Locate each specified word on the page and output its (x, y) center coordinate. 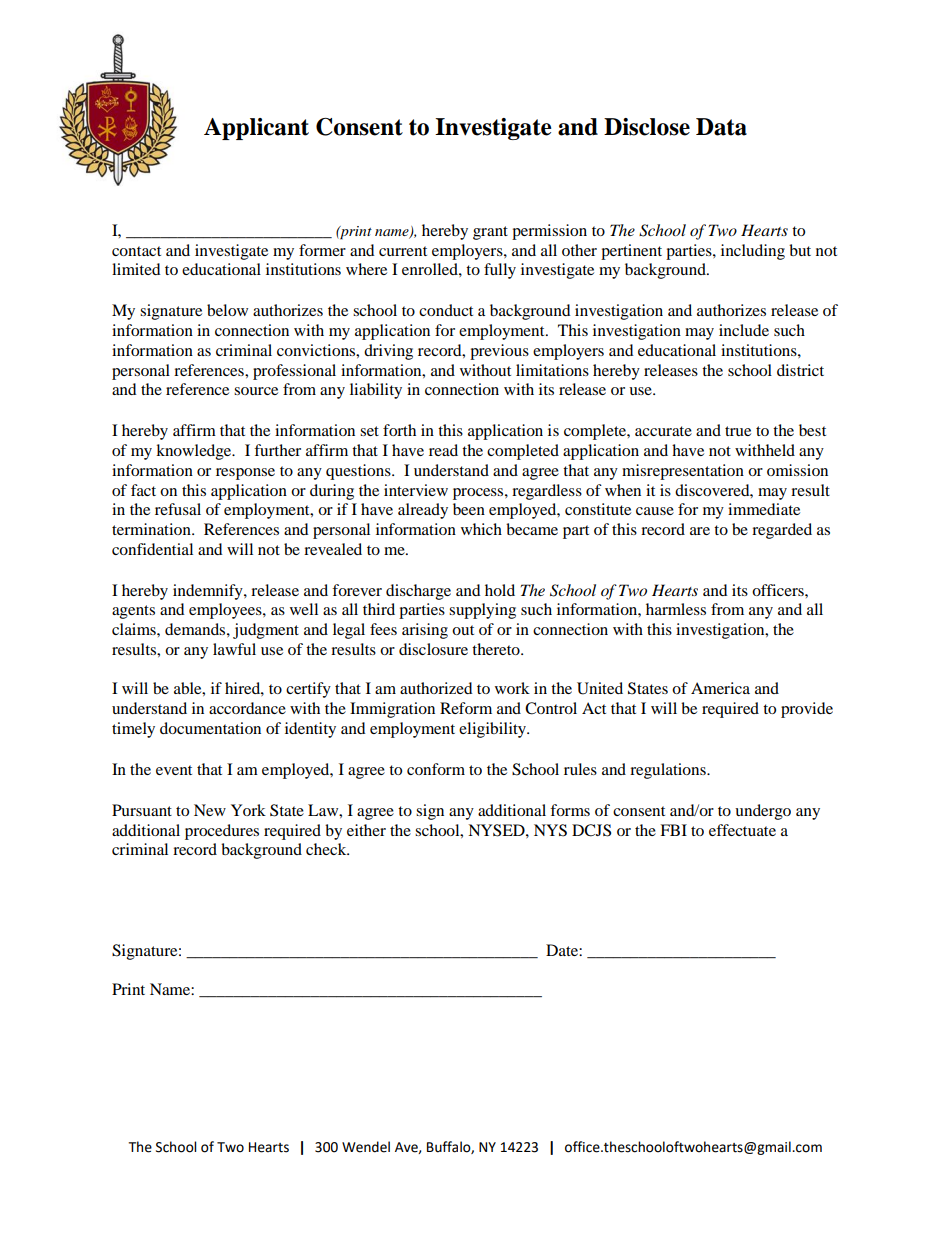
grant (490, 233)
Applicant (256, 129)
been (469, 509)
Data (721, 127)
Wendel (366, 1147)
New (210, 810)
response (245, 474)
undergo (763, 812)
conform (436, 769)
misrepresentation (683, 472)
